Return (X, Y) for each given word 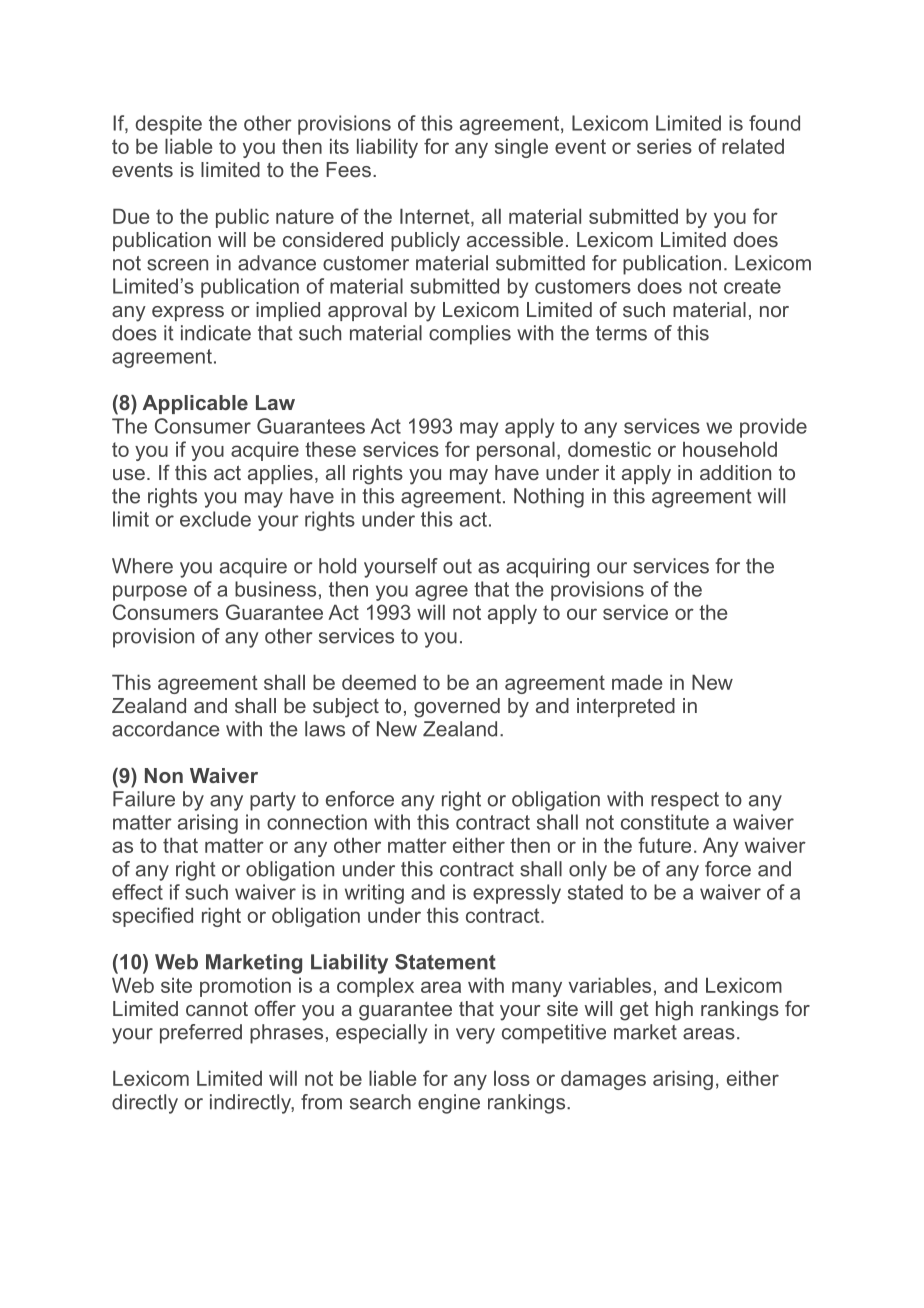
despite (169, 125)
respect (685, 801)
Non (164, 775)
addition (735, 472)
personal (516, 451)
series (664, 146)
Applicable (195, 404)
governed (457, 708)
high (674, 1011)
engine (449, 1104)
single (521, 148)
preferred (201, 1034)
